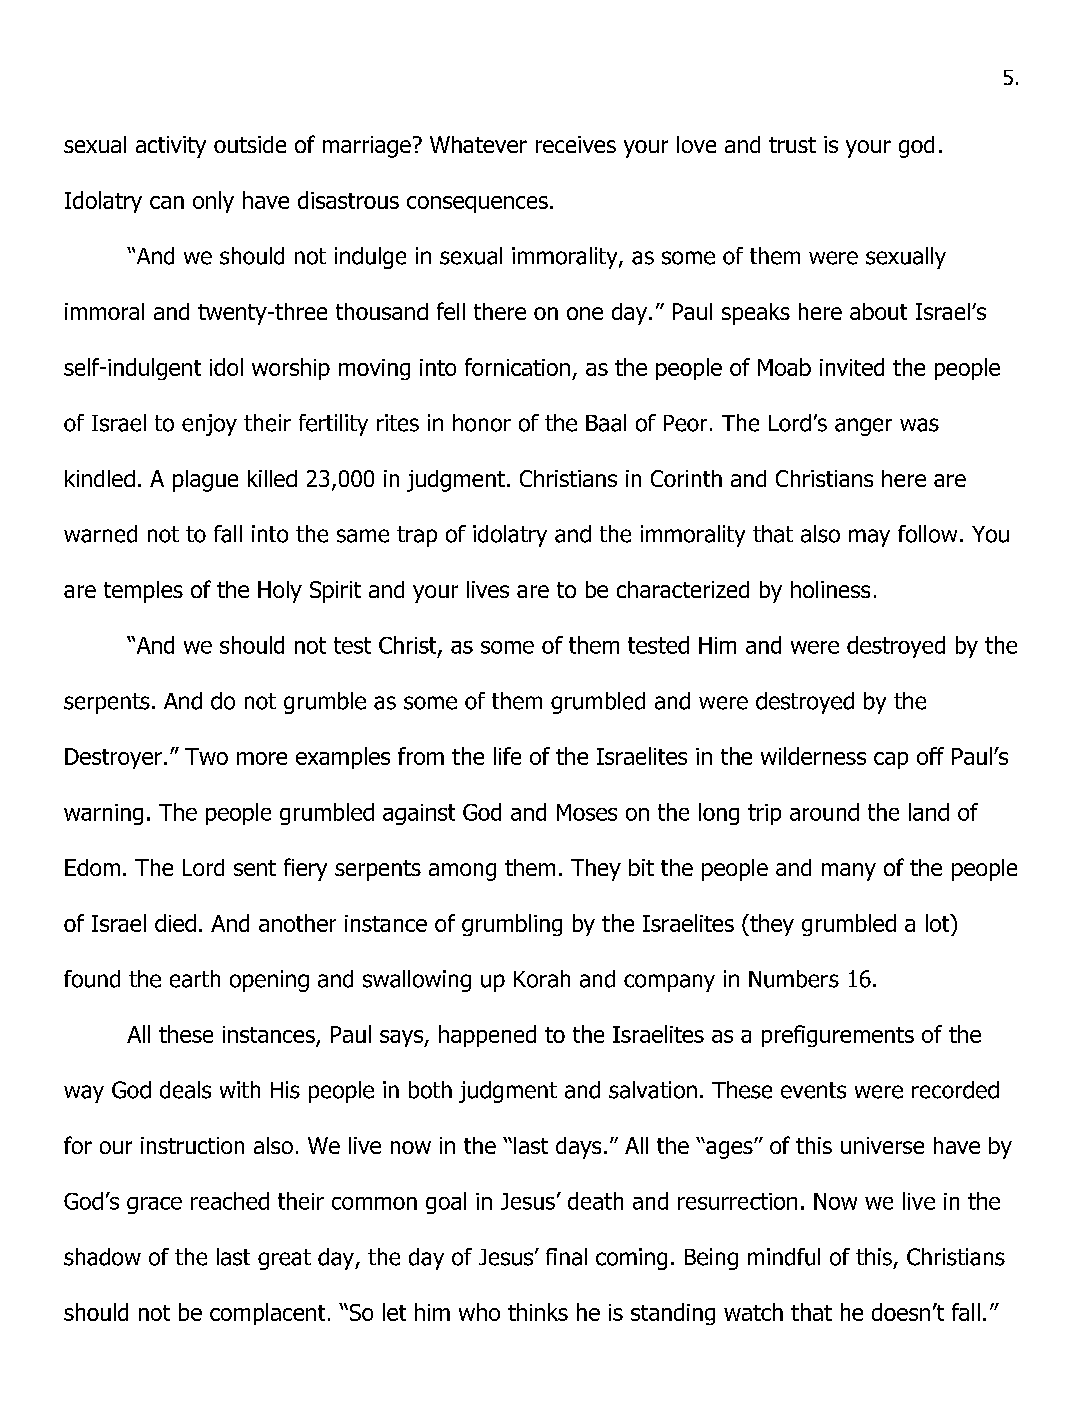 The image size is (1084, 1403). I want to click on trust, so click(792, 145).
